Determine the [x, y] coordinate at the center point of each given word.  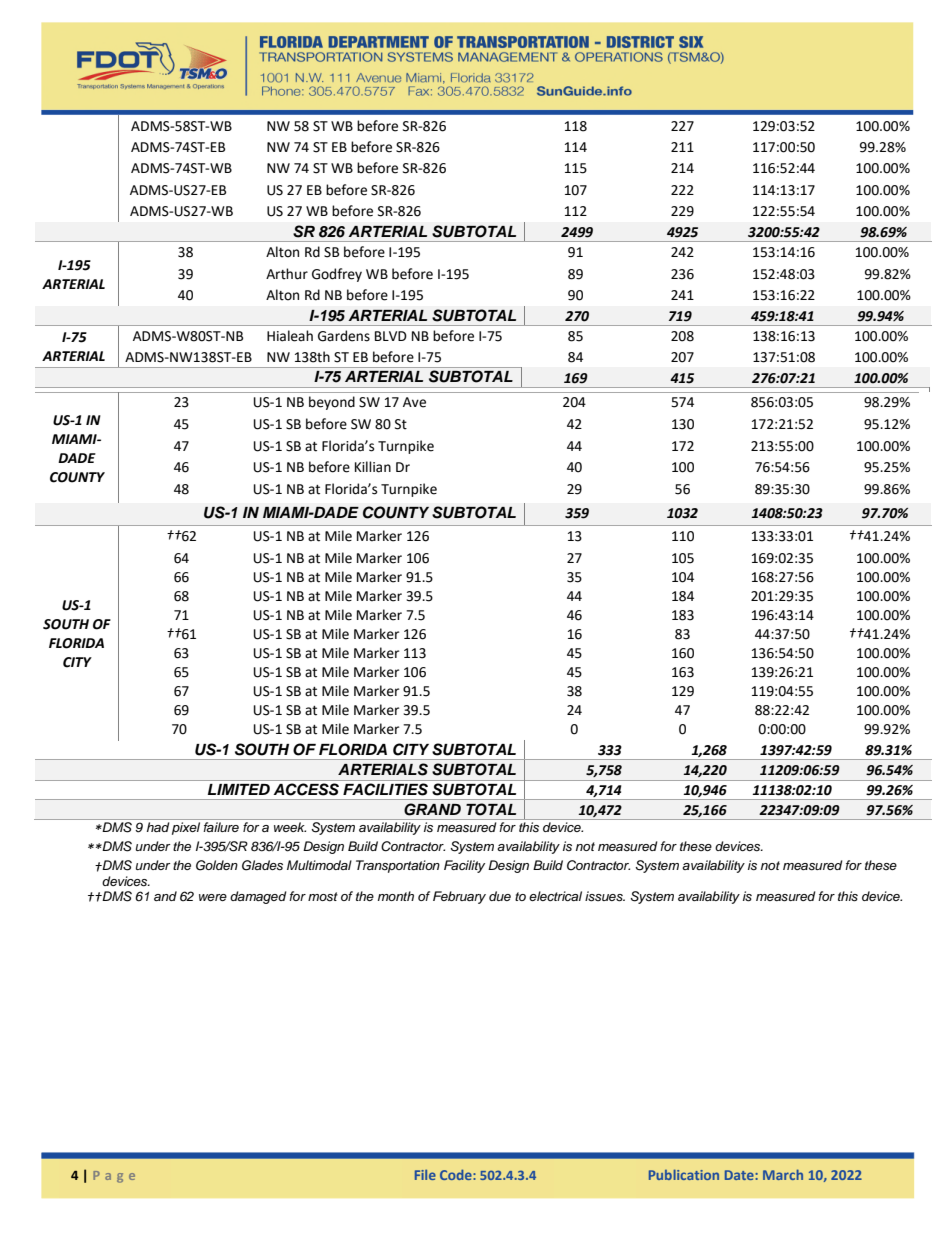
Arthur [287, 274]
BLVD [391, 336]
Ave [414, 402]
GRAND [432, 809]
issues [605, 896]
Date [740, 1175]
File [425, 1175]
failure [221, 827]
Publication [684, 1174]
